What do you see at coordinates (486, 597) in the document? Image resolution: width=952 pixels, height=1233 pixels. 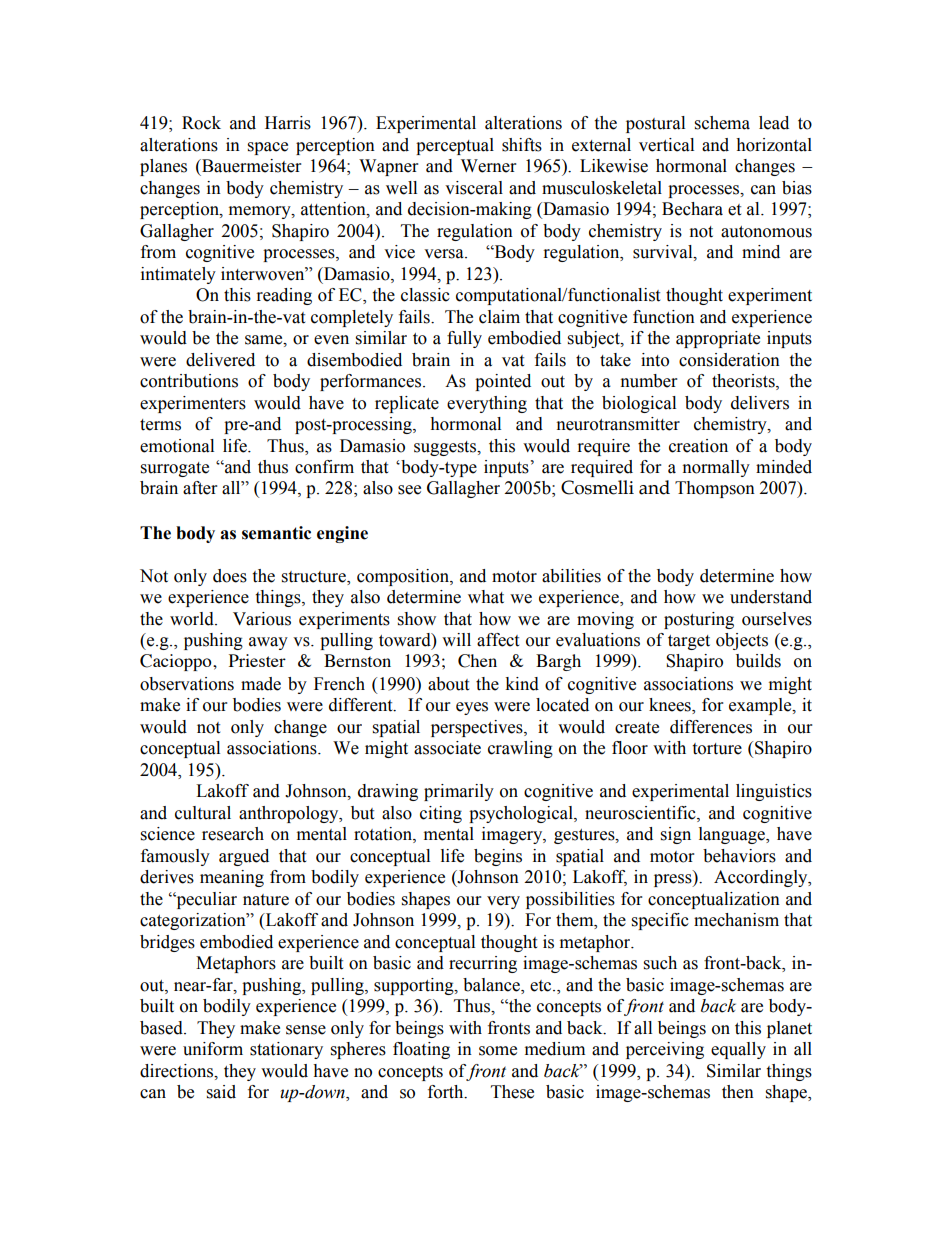 I see `what` at bounding box center [486, 597].
